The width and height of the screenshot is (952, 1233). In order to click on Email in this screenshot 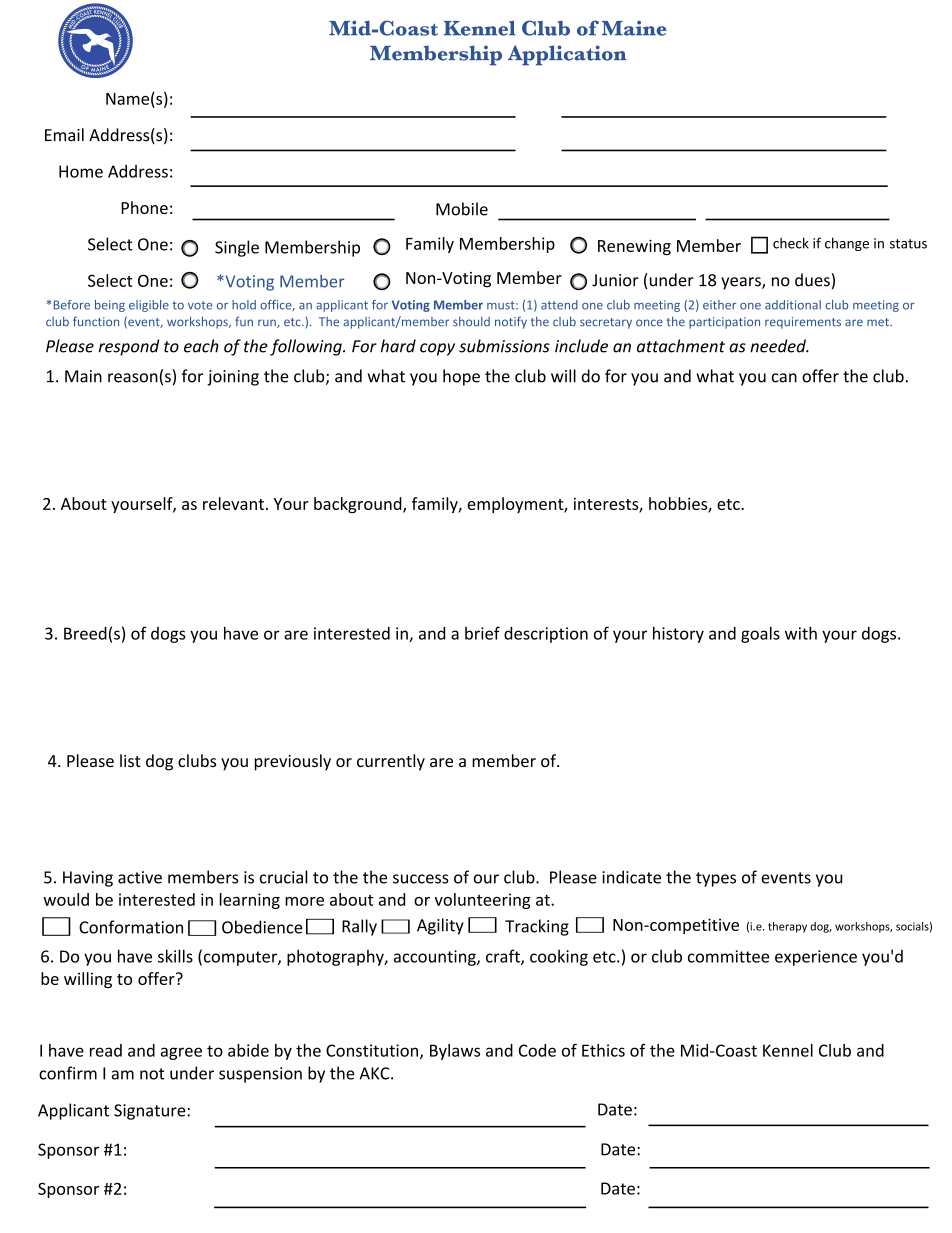, I will do `click(64, 135)`.
